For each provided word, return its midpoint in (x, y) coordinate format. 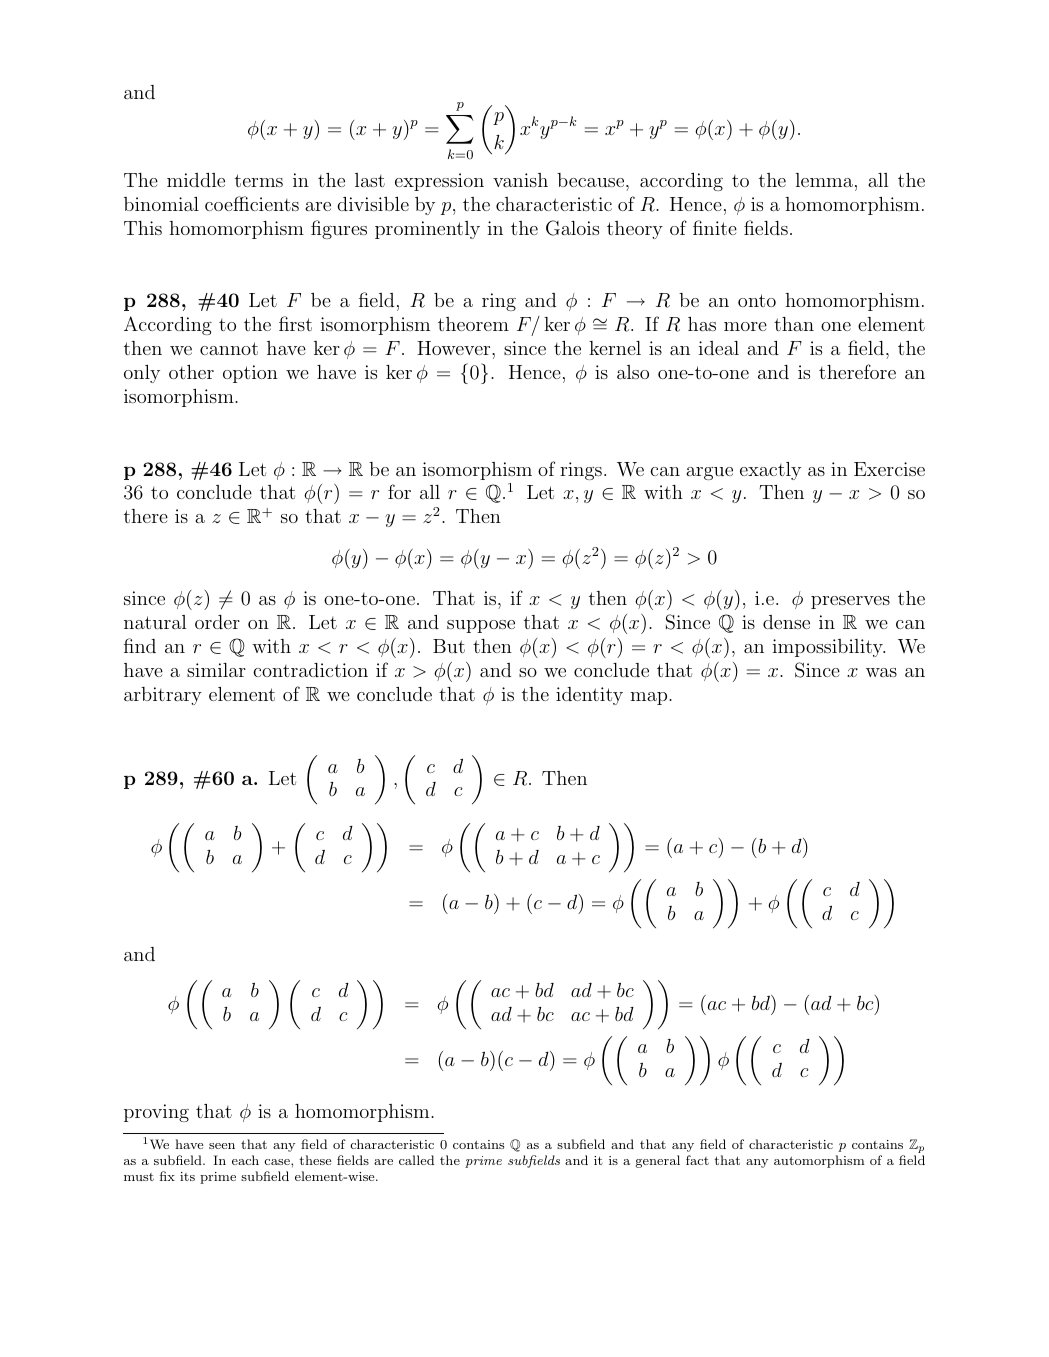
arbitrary (163, 696)
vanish (520, 180)
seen (222, 1146)
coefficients (252, 203)
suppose (481, 626)
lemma (824, 180)
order (217, 622)
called (416, 1160)
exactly (770, 471)
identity (589, 696)
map (650, 698)
